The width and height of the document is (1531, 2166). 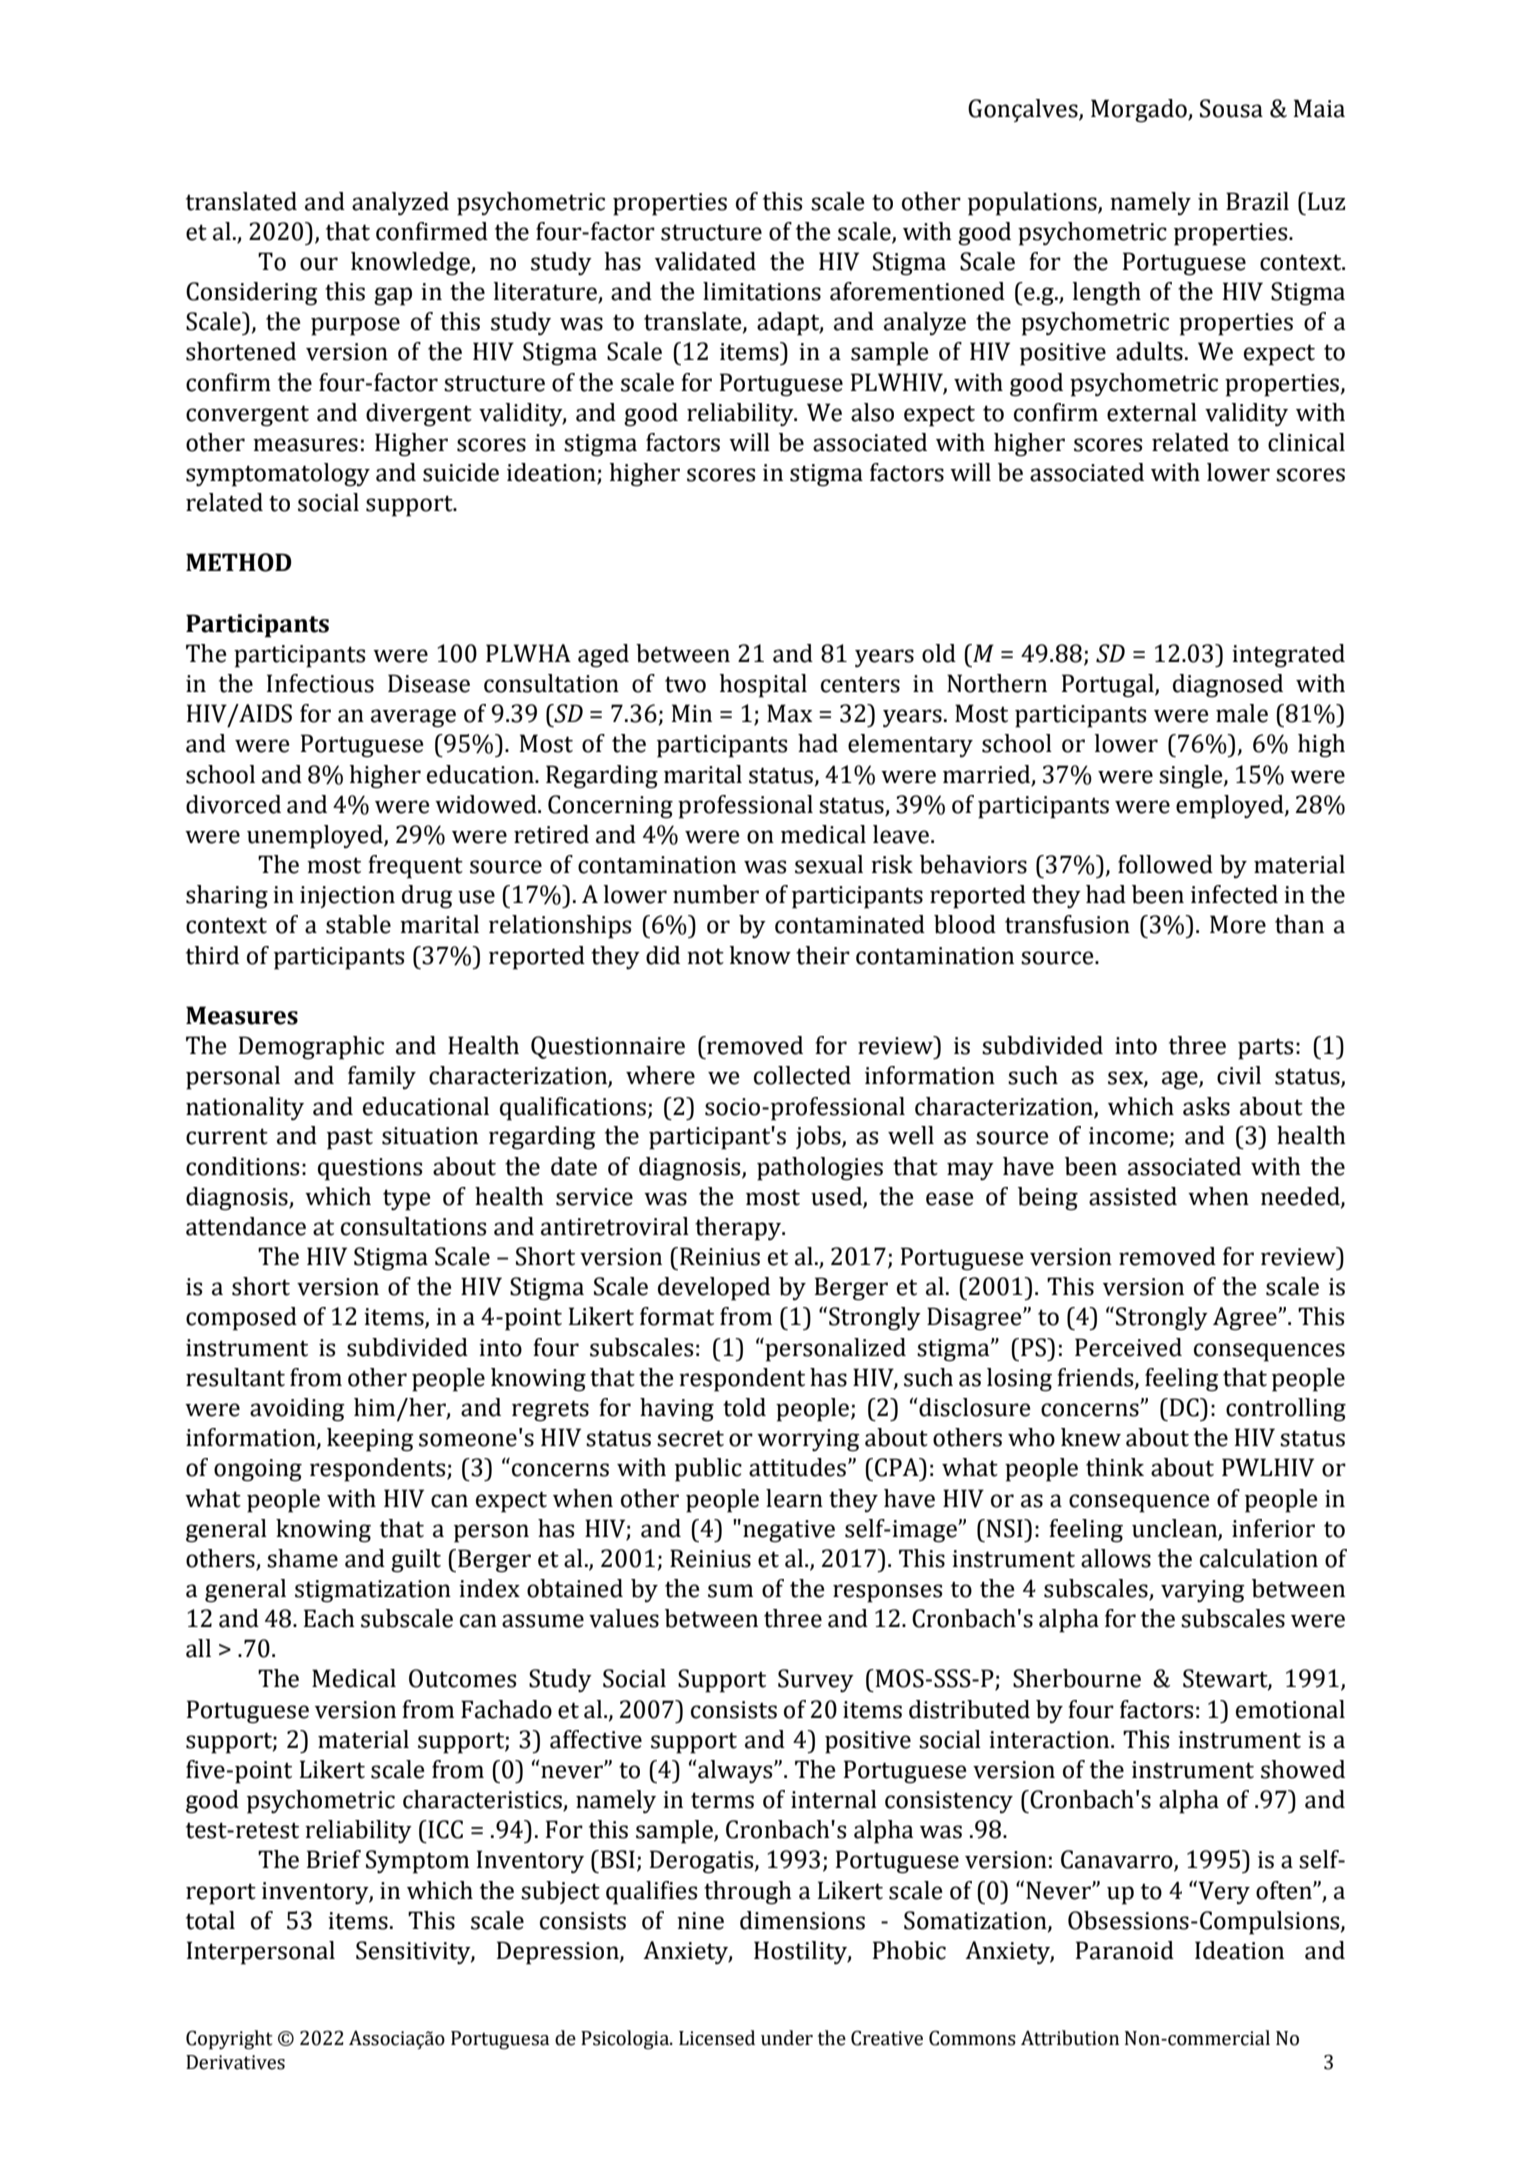 I want to click on limitations, so click(x=762, y=291).
